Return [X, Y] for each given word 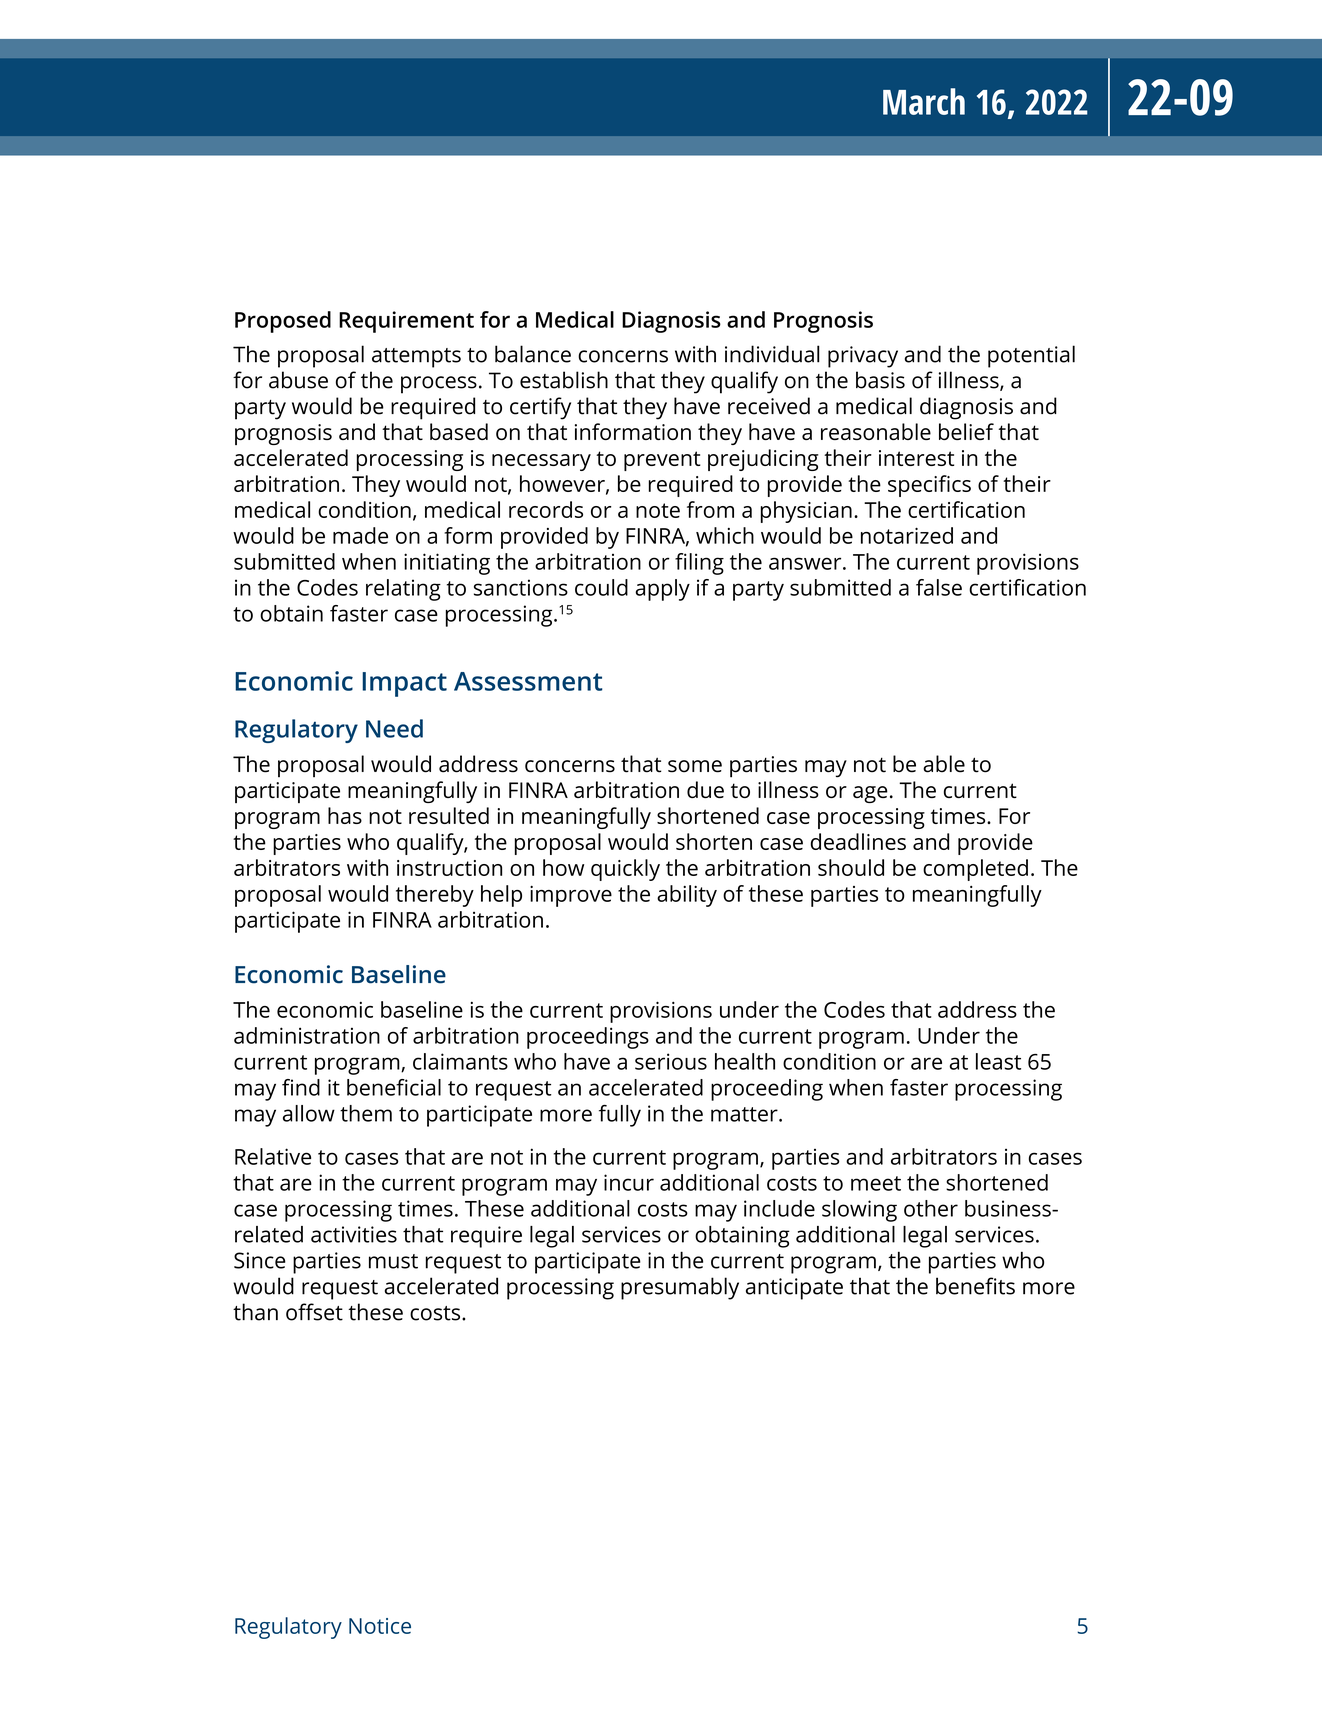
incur [629, 1182]
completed [975, 870]
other [931, 1208]
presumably [680, 1288]
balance [533, 354]
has [345, 815]
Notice [380, 1626]
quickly [625, 870]
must [393, 1261]
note [658, 510]
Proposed [283, 322]
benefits [975, 1286]
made [360, 535]
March [924, 101]
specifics [929, 486]
